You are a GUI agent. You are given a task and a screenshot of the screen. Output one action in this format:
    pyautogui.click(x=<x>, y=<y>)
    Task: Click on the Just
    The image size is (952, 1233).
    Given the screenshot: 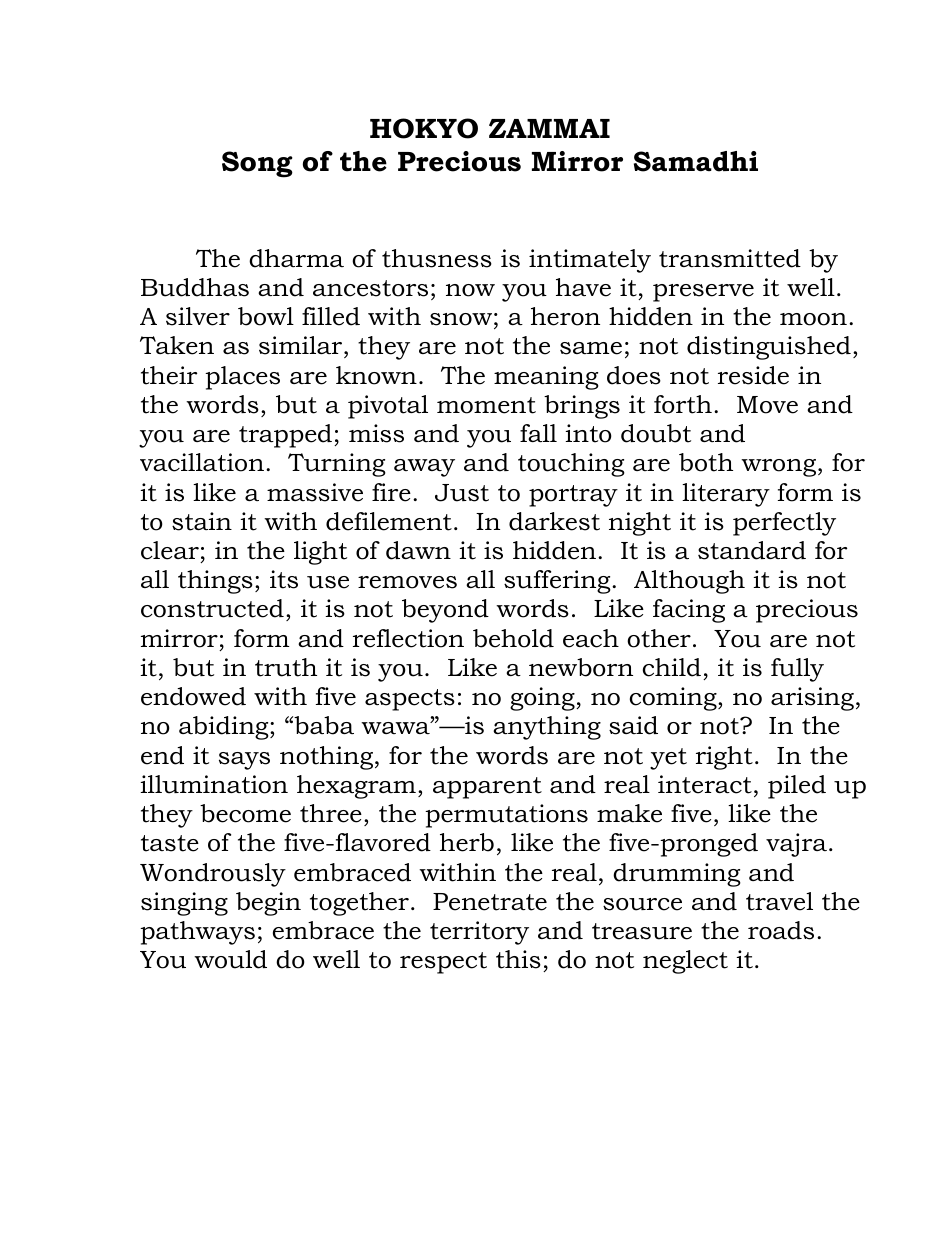 What is the action you would take?
    pyautogui.click(x=462, y=493)
